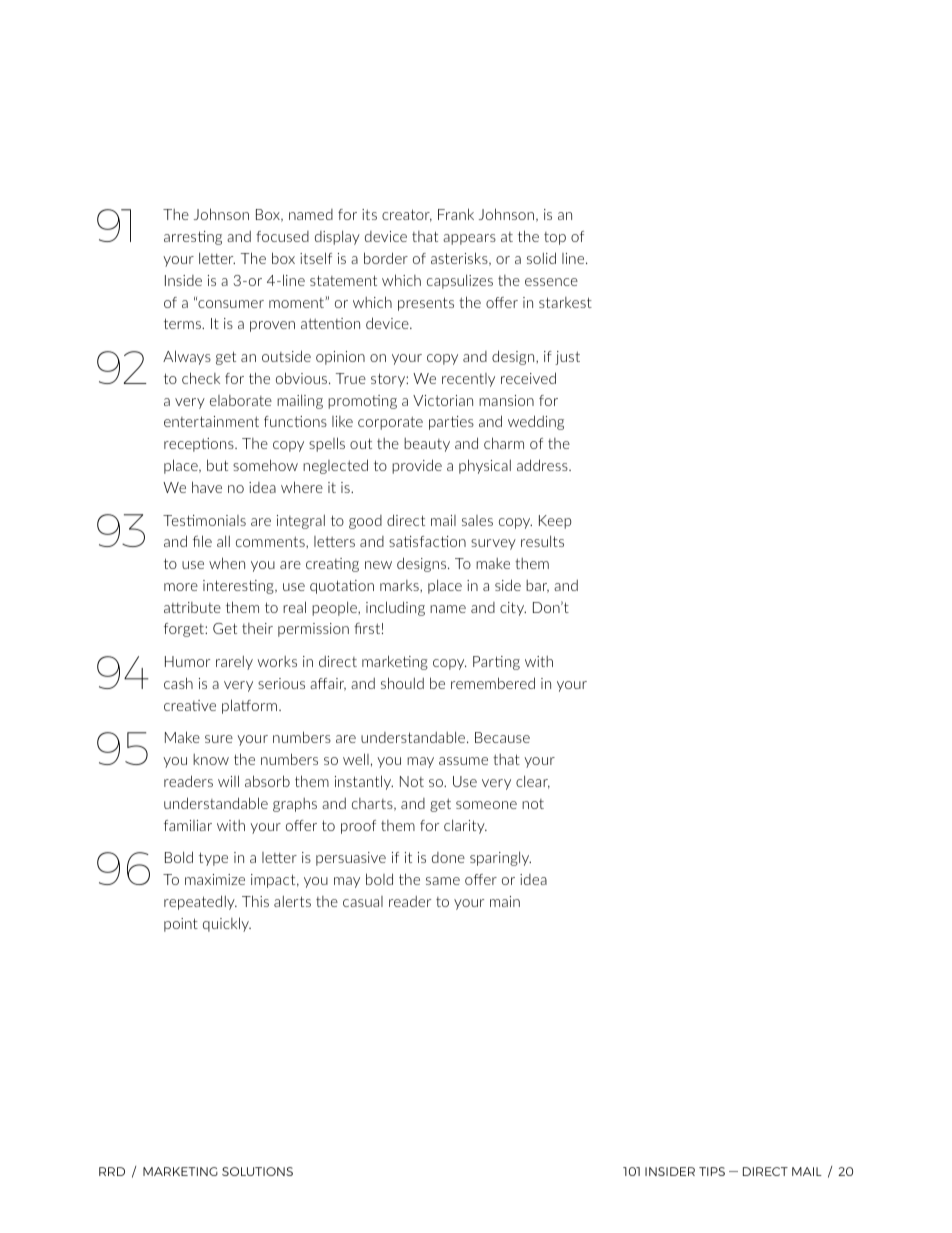 Image resolution: width=952 pixels, height=1233 pixels. I want to click on border, so click(386, 258).
